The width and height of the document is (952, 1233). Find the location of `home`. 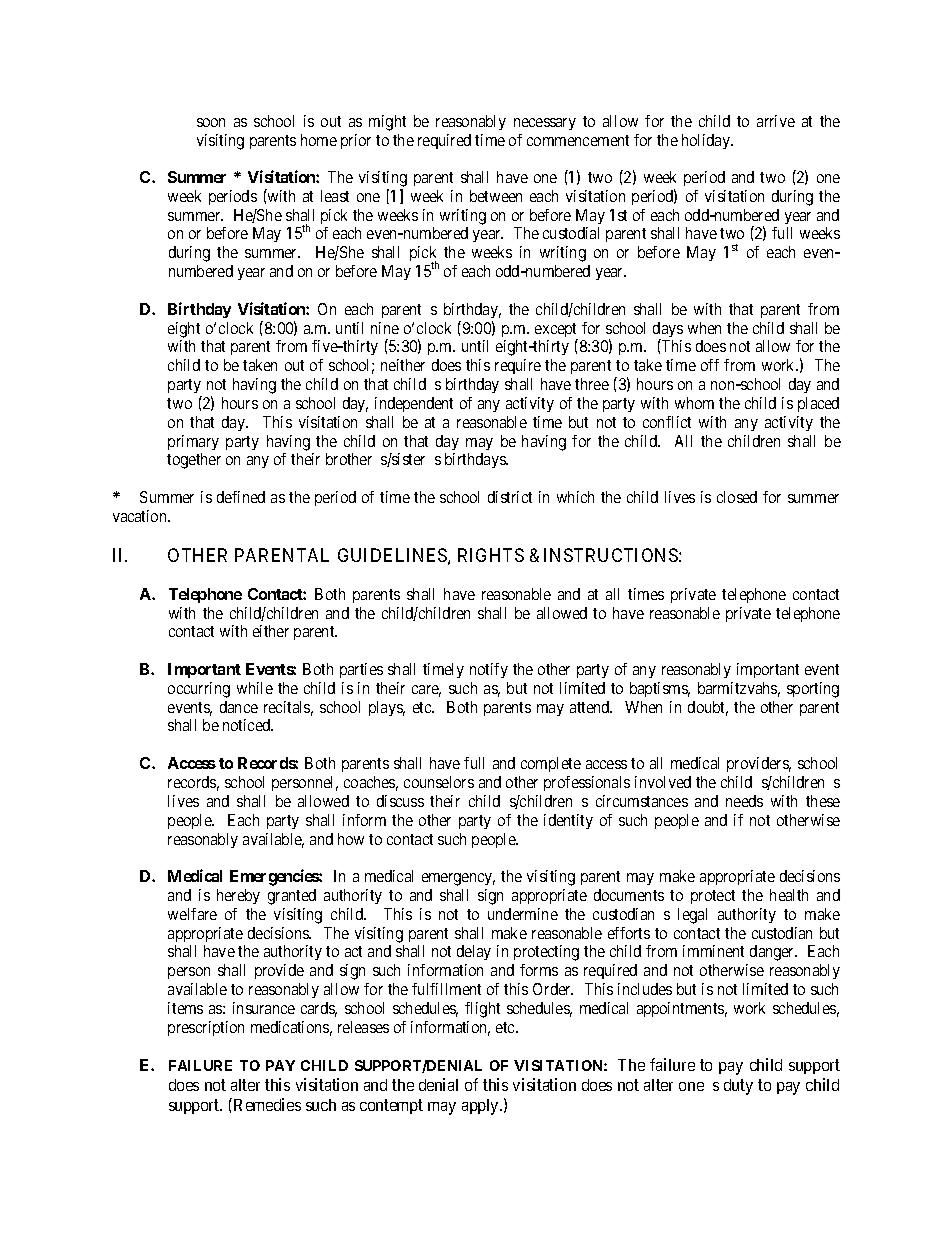

home is located at coordinates (319, 140).
